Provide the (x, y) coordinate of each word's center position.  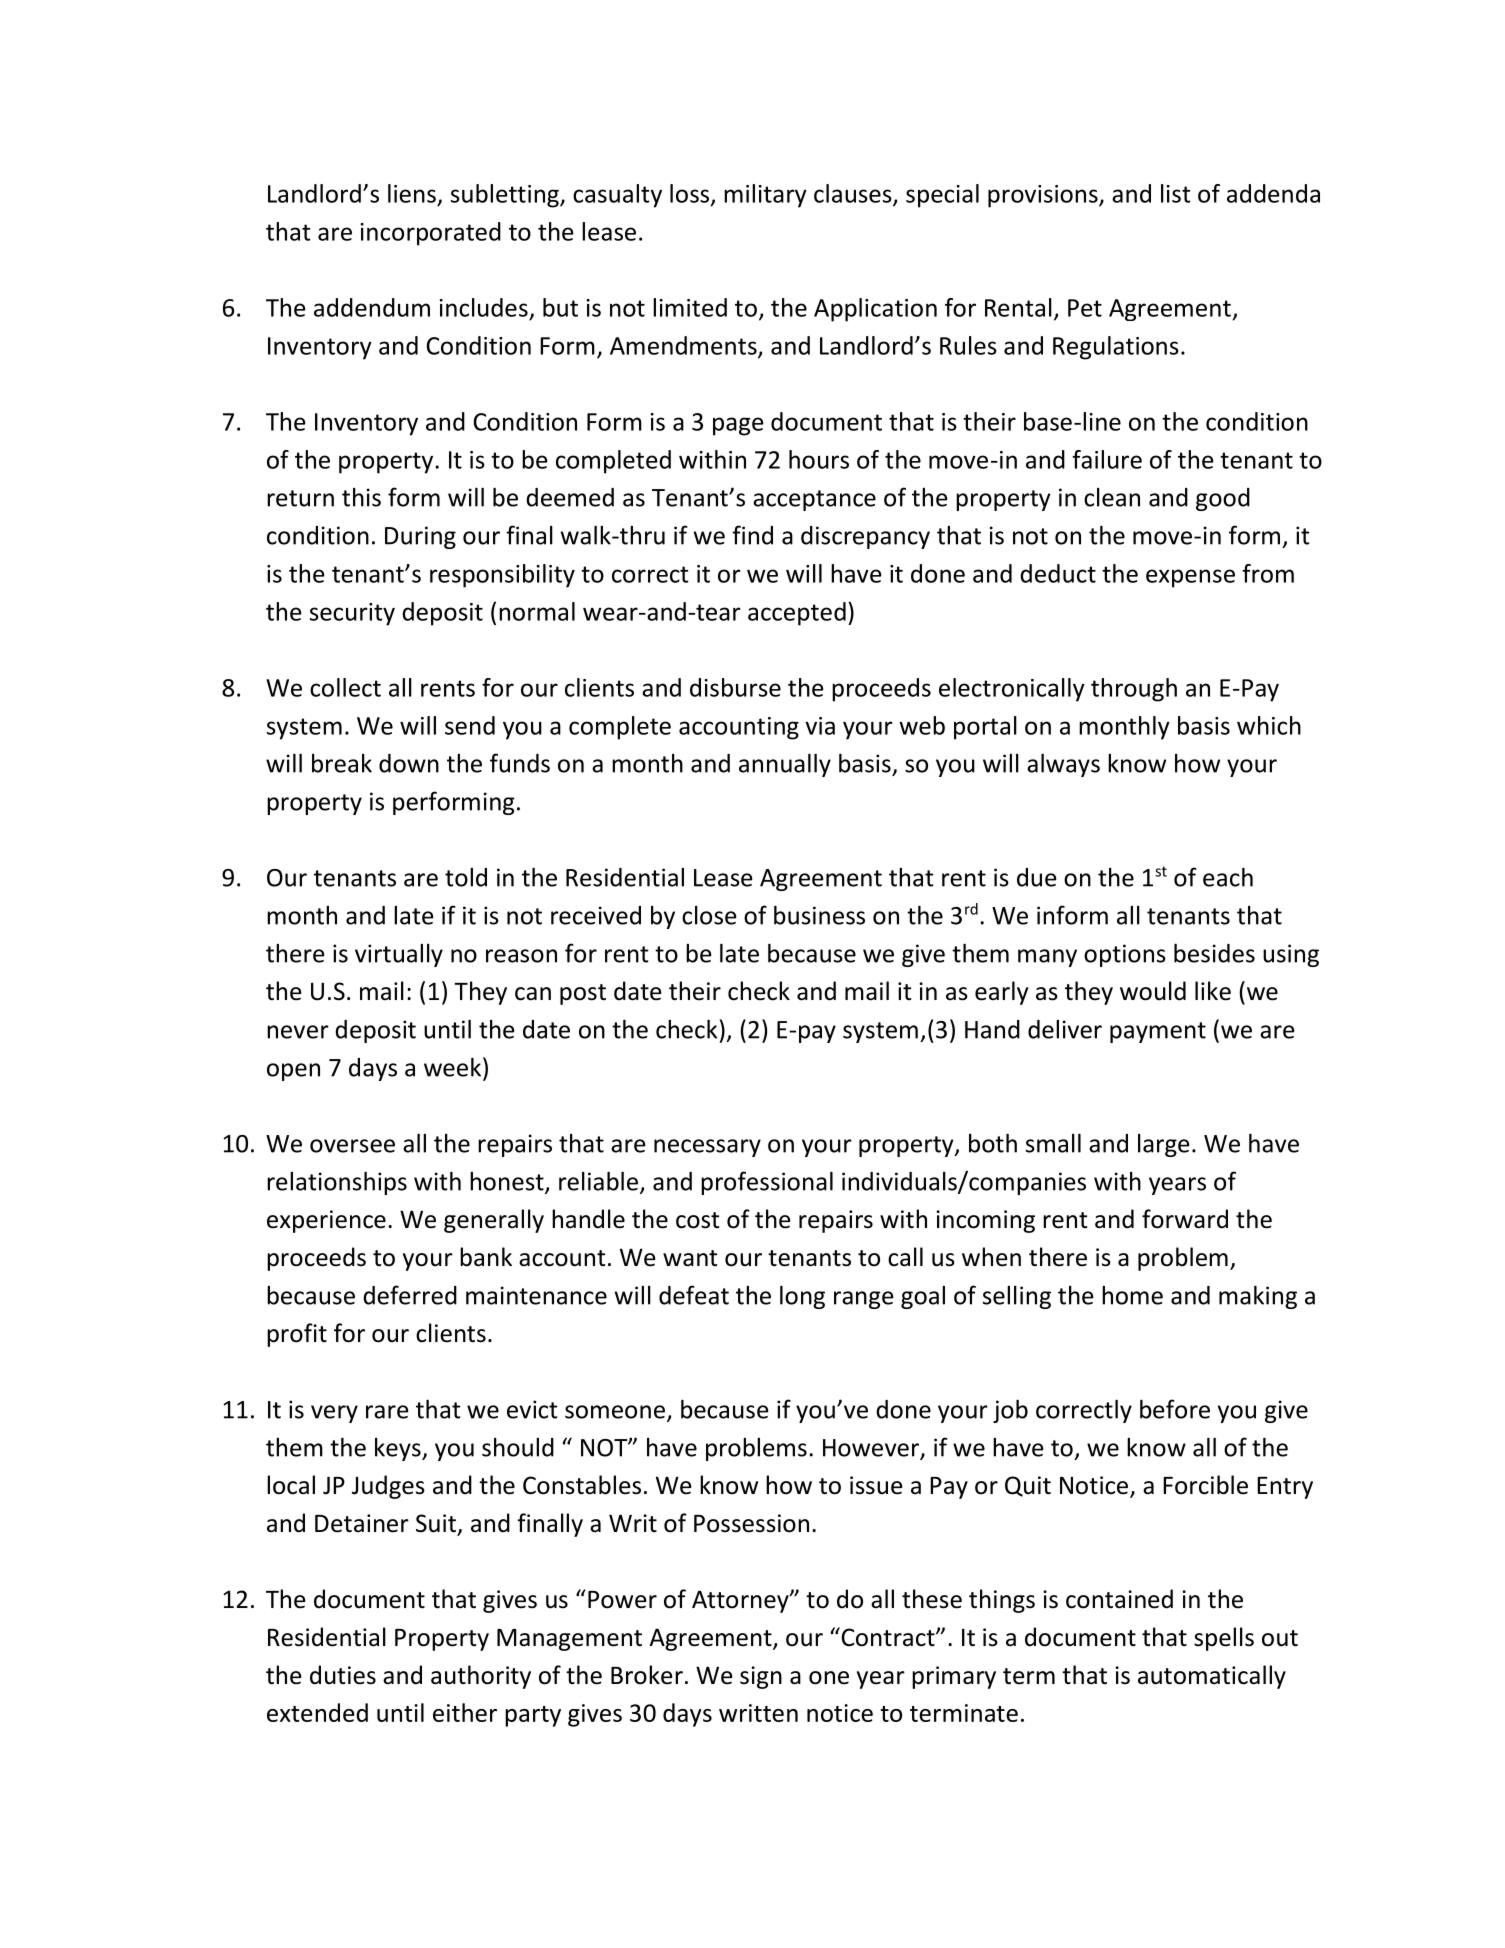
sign (761, 1677)
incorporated (430, 234)
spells (1224, 1639)
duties (343, 1675)
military (765, 196)
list (1176, 193)
